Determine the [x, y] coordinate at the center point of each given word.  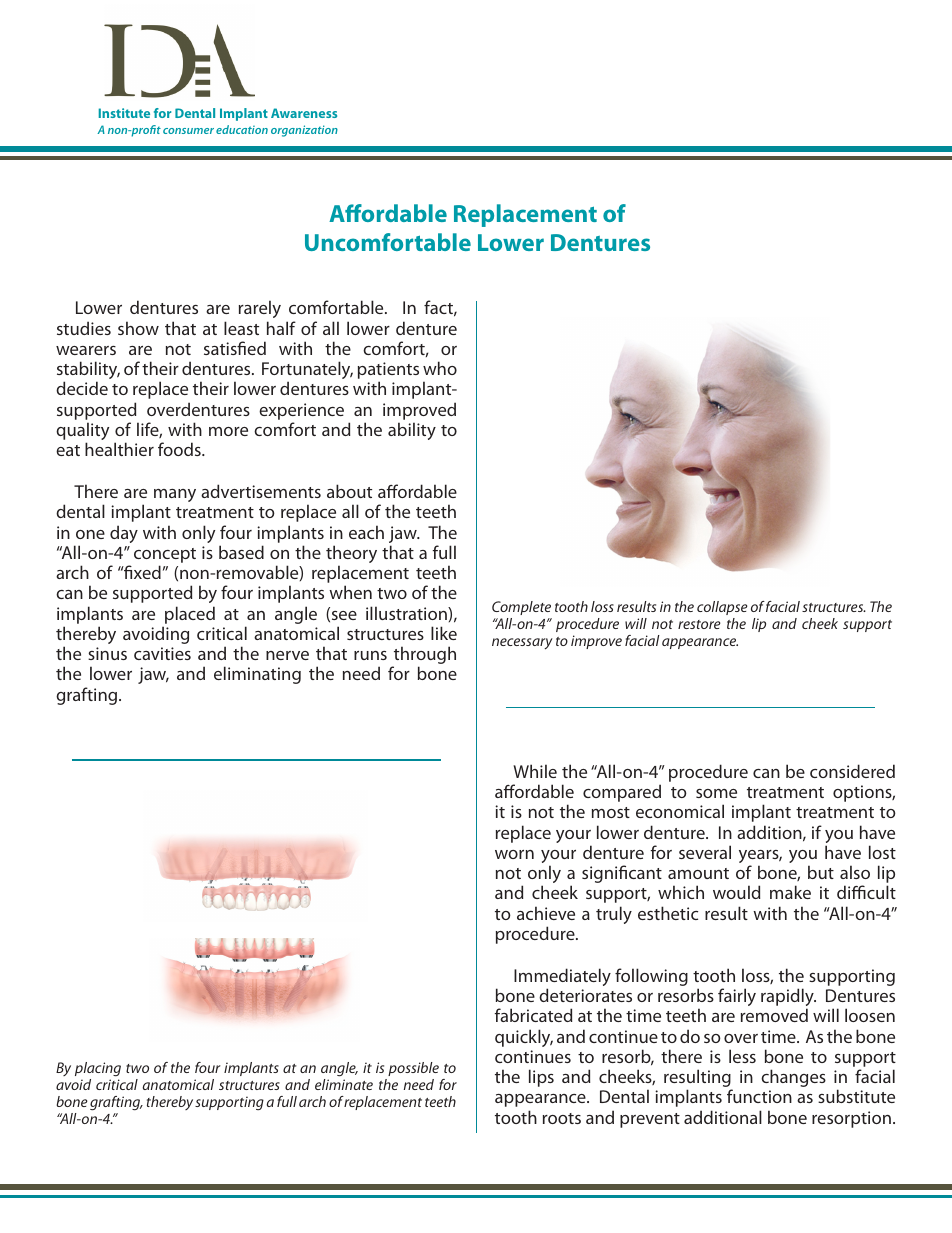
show [138, 328]
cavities [162, 653]
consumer [188, 131]
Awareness [304, 113]
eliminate [344, 1084]
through [424, 656]
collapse [722, 608]
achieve [546, 913]
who [440, 368]
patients [388, 372]
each [366, 532]
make [790, 892]
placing [98, 1069]
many [175, 495]
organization [304, 131]
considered [852, 771]
